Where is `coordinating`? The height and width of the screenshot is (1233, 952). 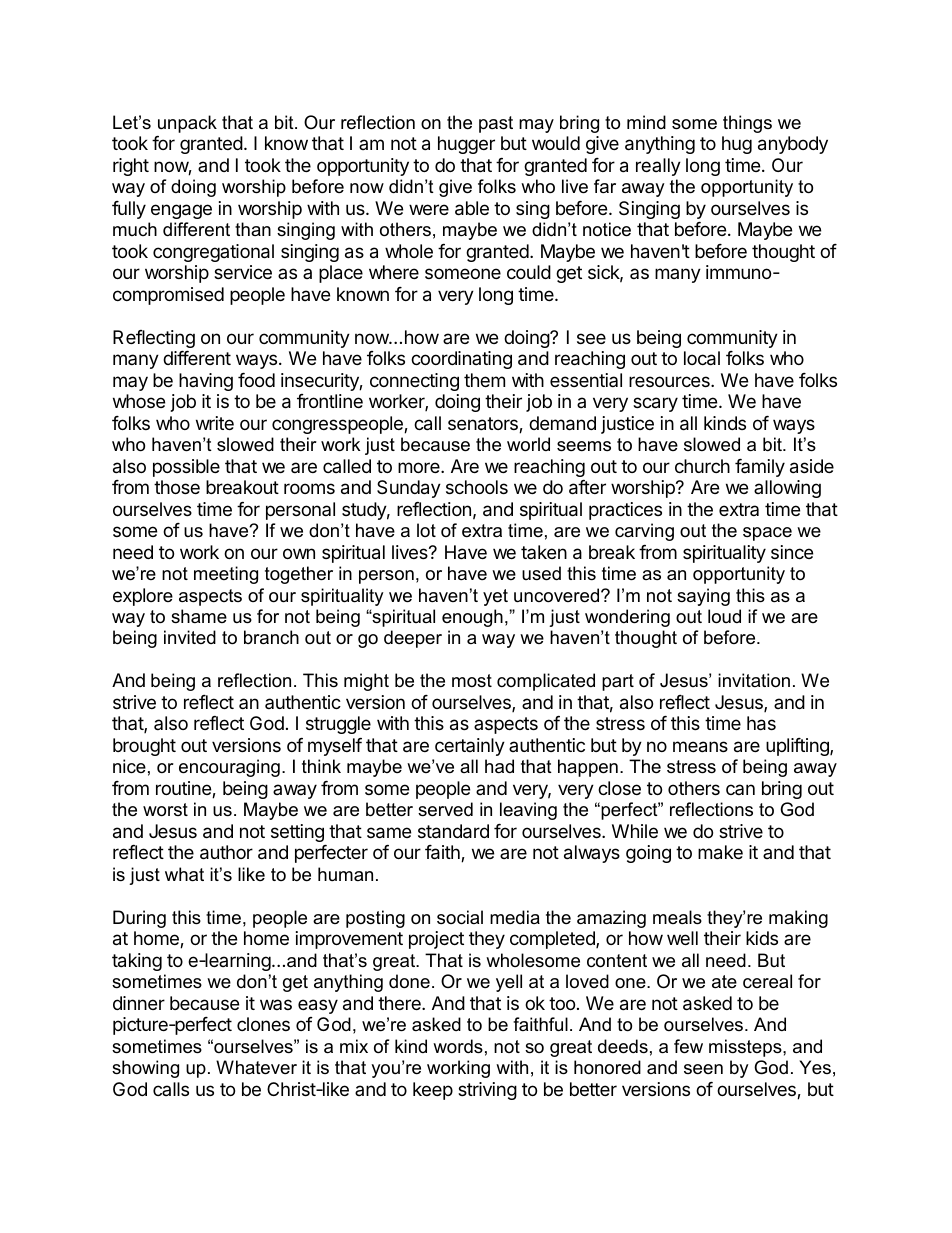
coordinating is located at coordinates (461, 360).
